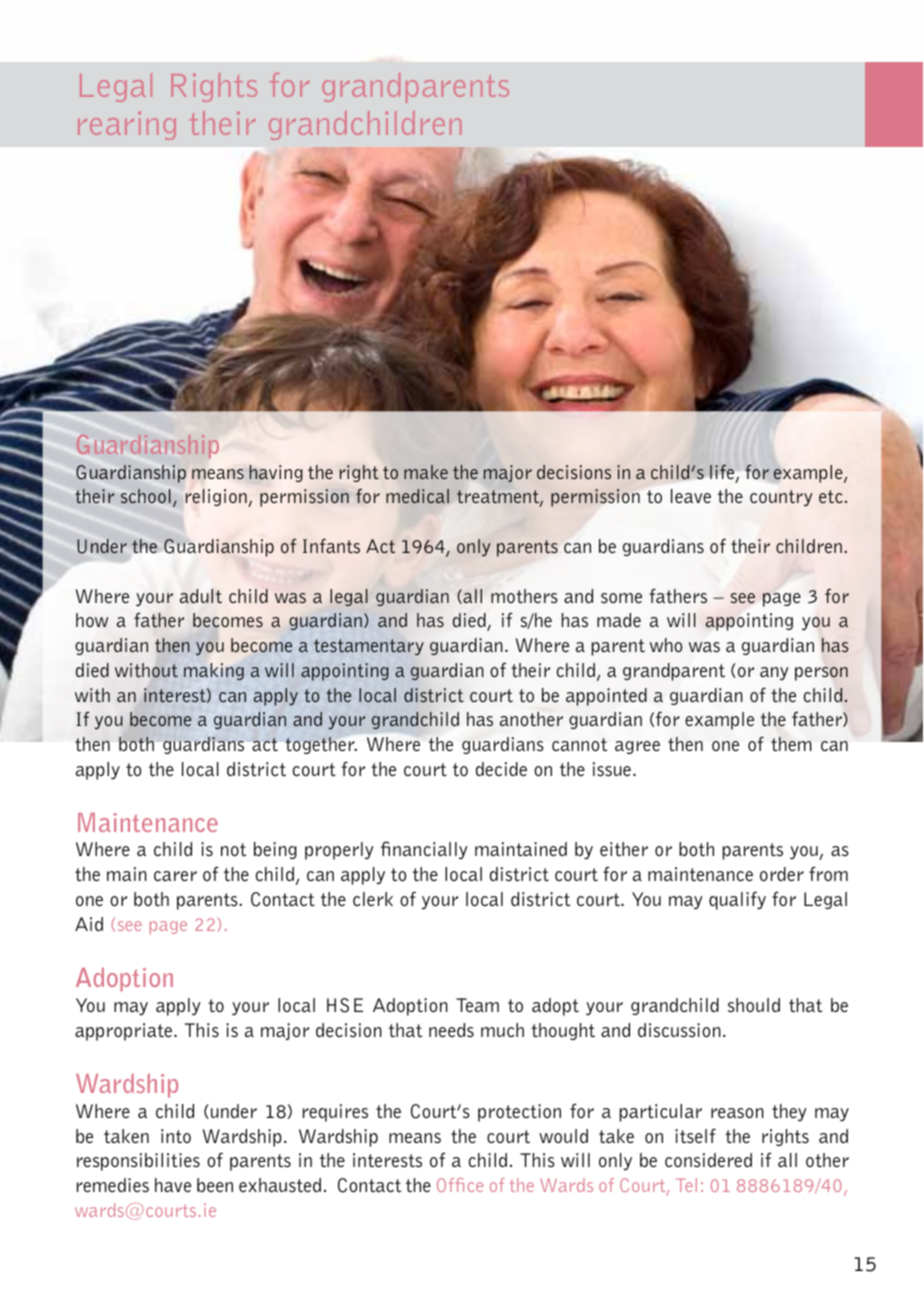 The height and width of the page is (1311, 924). Describe the element at coordinates (127, 126) in the page. I see `rearing` at that location.
